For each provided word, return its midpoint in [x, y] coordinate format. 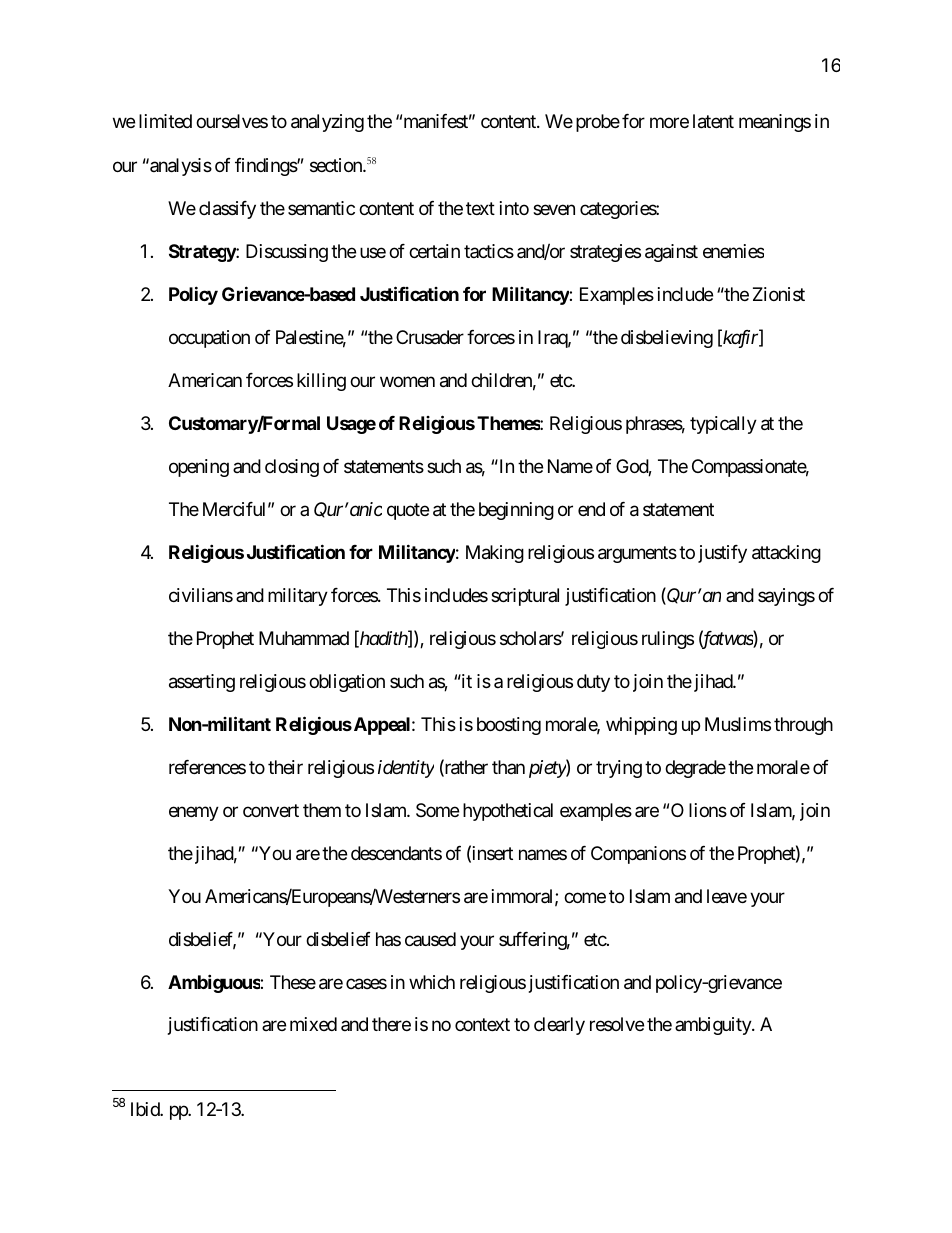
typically [723, 425]
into [514, 208]
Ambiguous [214, 983]
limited [165, 121]
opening [199, 468]
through [803, 726]
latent [713, 121]
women [407, 382]
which [432, 982]
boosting [509, 726]
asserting [202, 683]
